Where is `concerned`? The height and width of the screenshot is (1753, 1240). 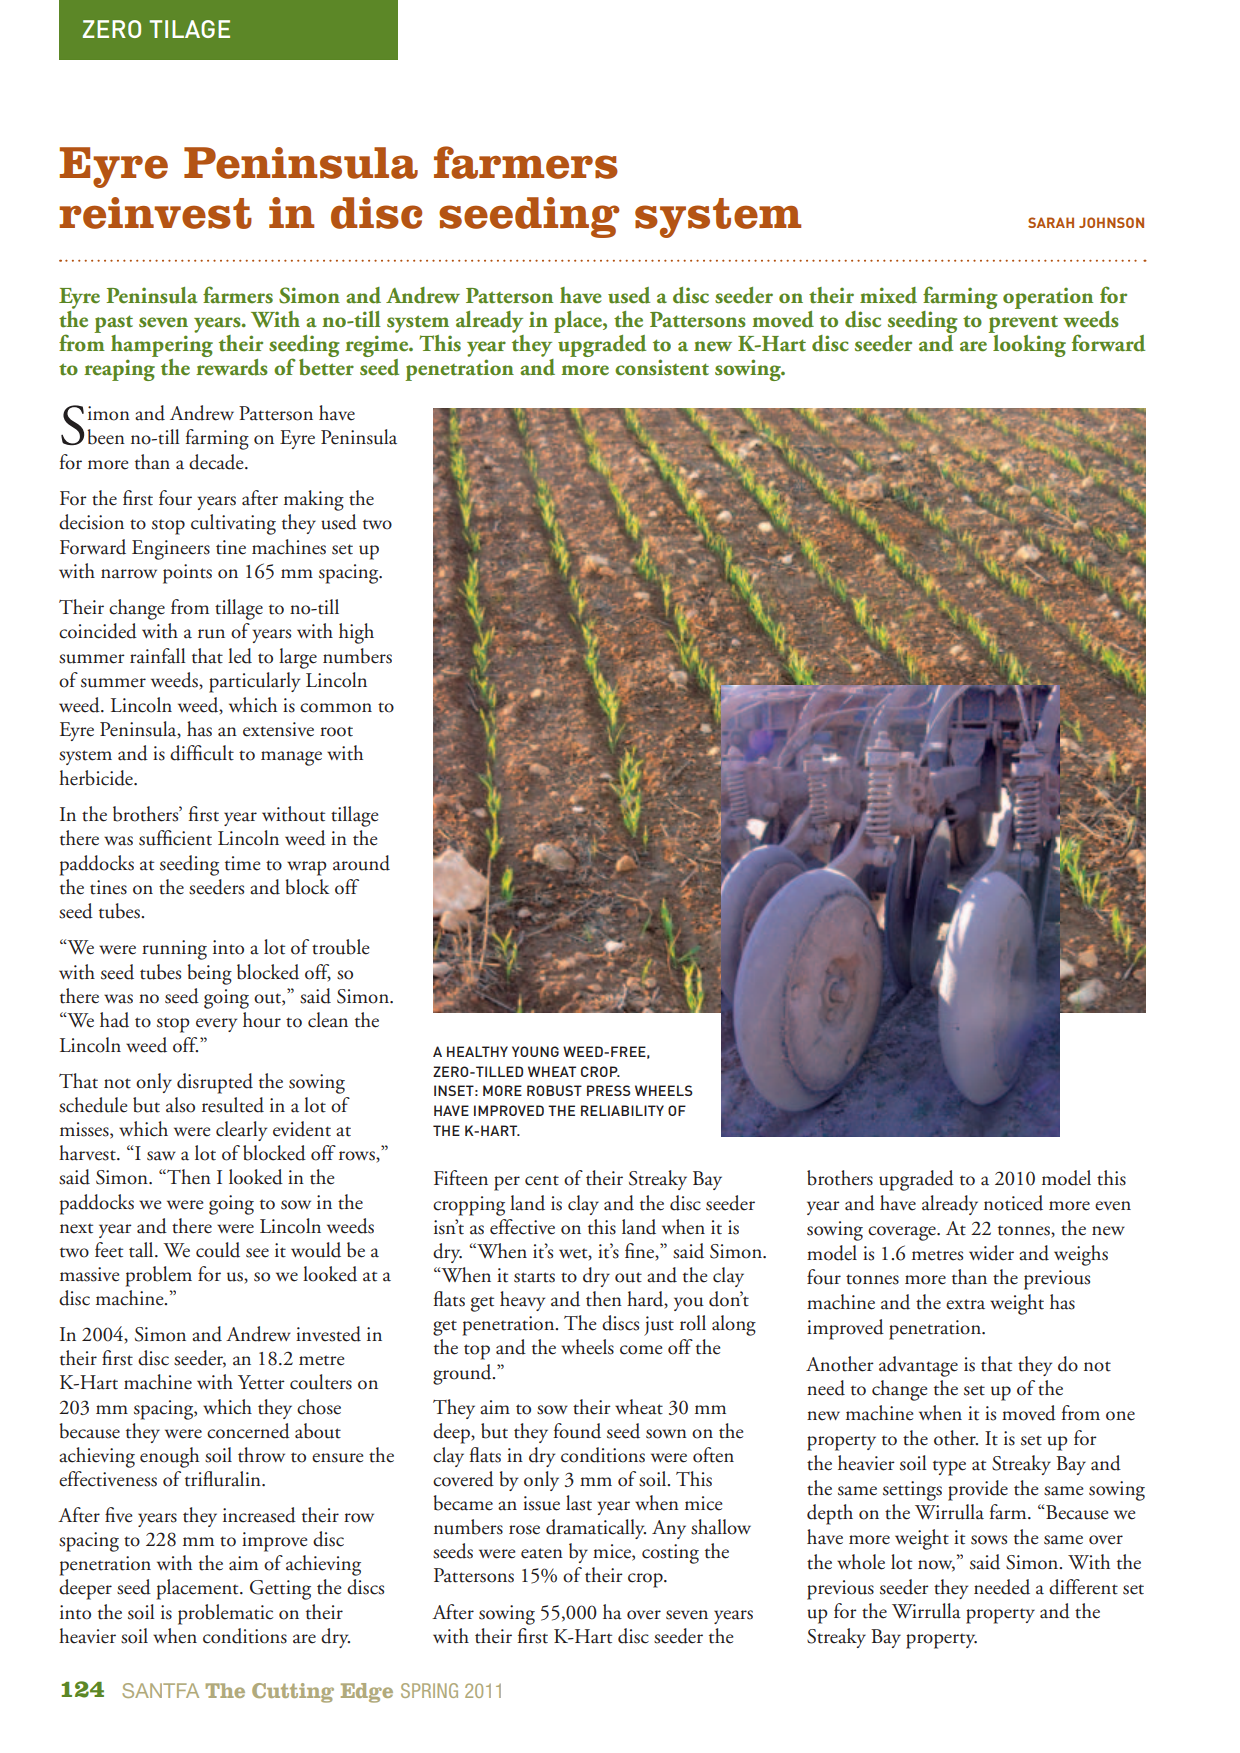
concerned is located at coordinates (248, 1431).
